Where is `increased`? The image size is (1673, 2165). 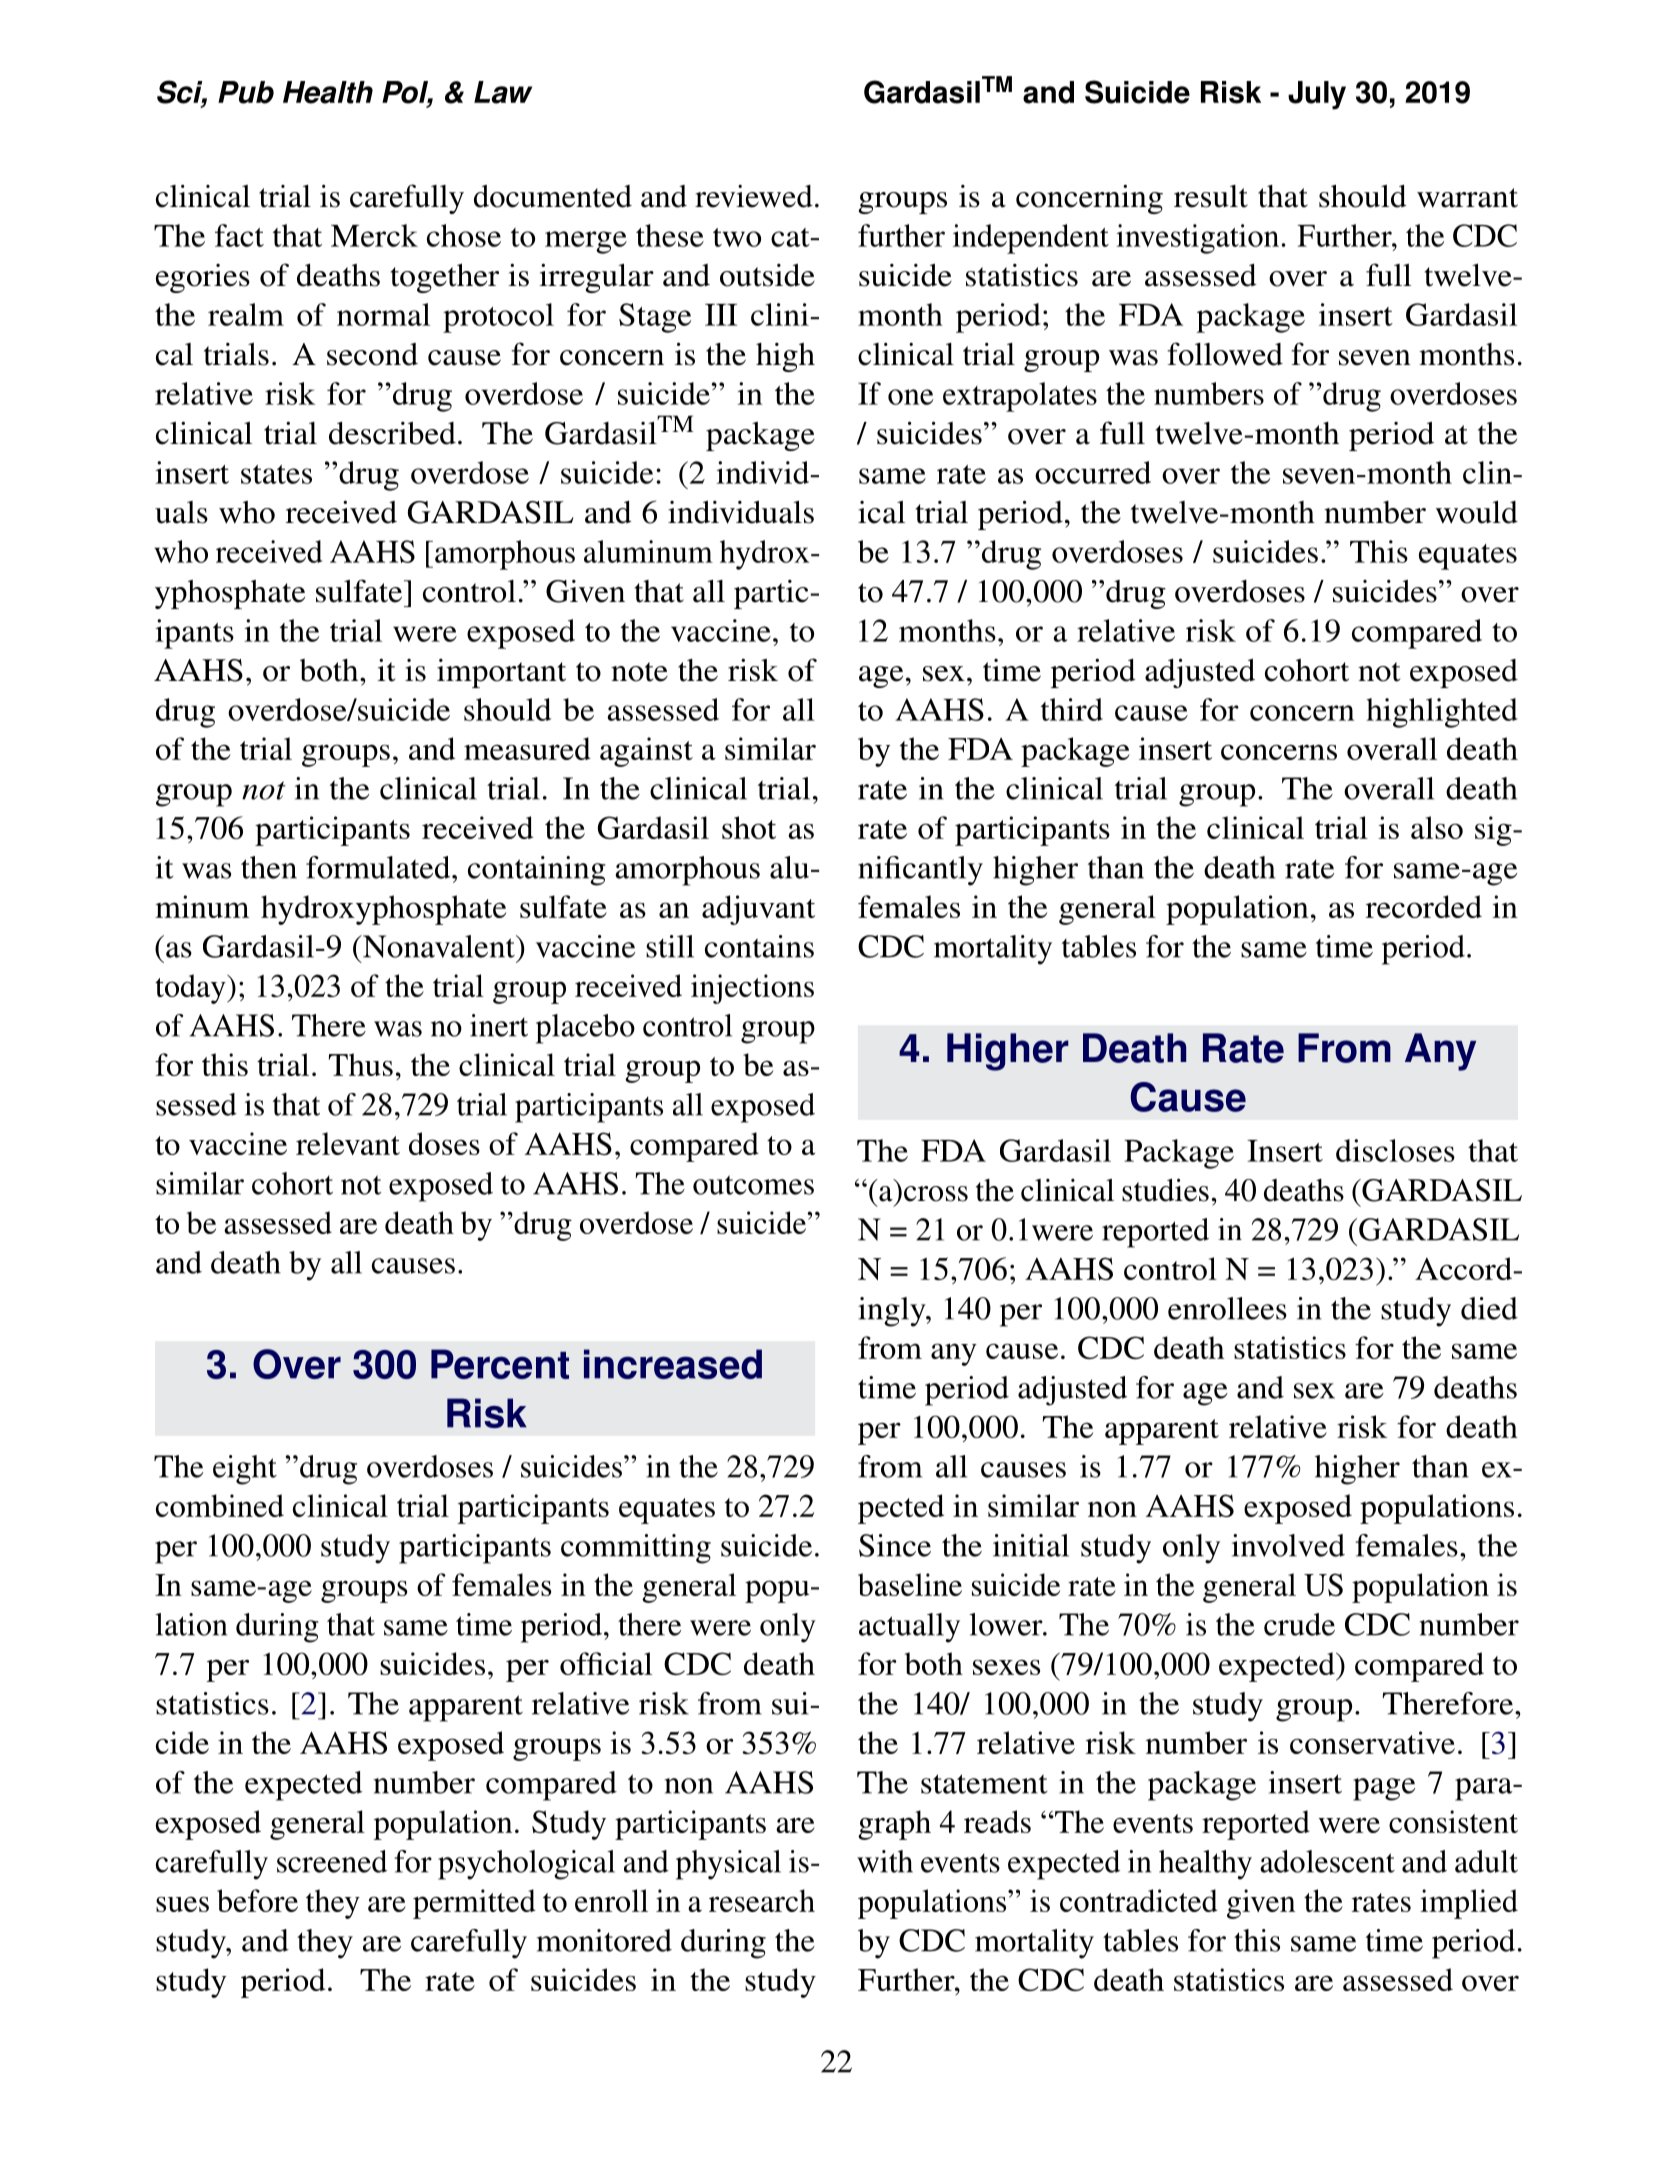
increased is located at coordinates (673, 1364).
